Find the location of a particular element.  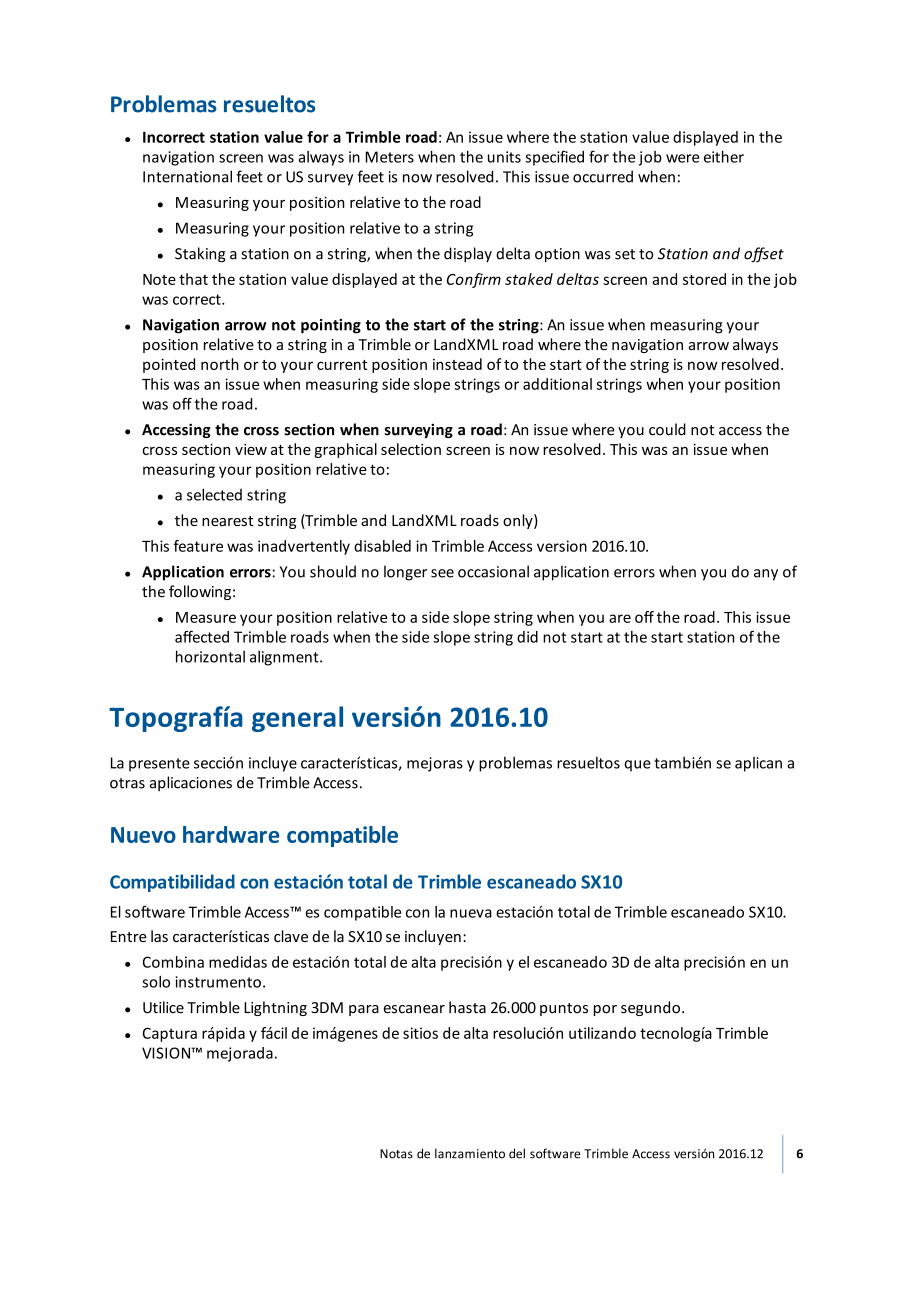

que is located at coordinates (637, 766).
